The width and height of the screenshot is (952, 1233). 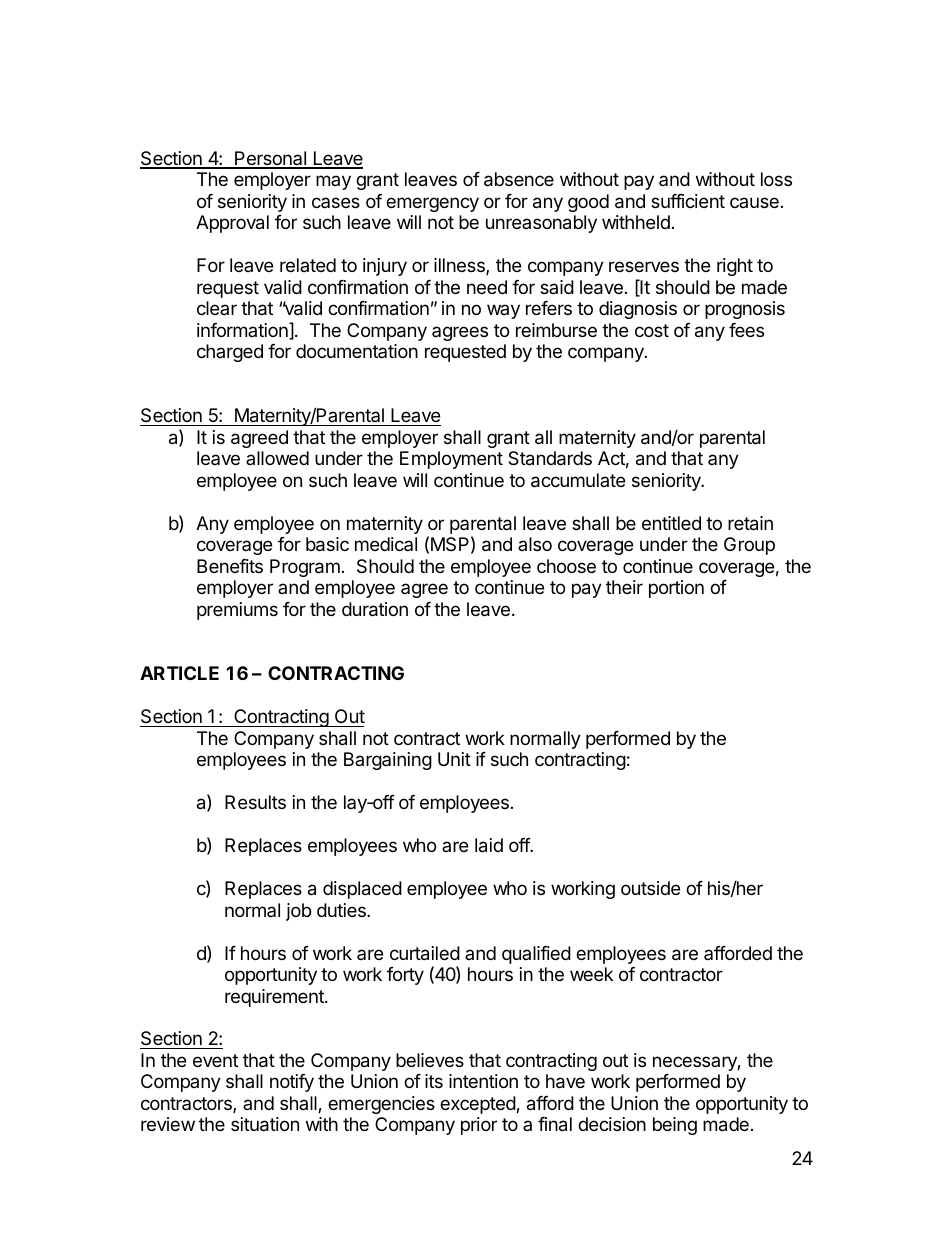 What do you see at coordinates (478, 1105) in the screenshot?
I see `excepted` at bounding box center [478, 1105].
